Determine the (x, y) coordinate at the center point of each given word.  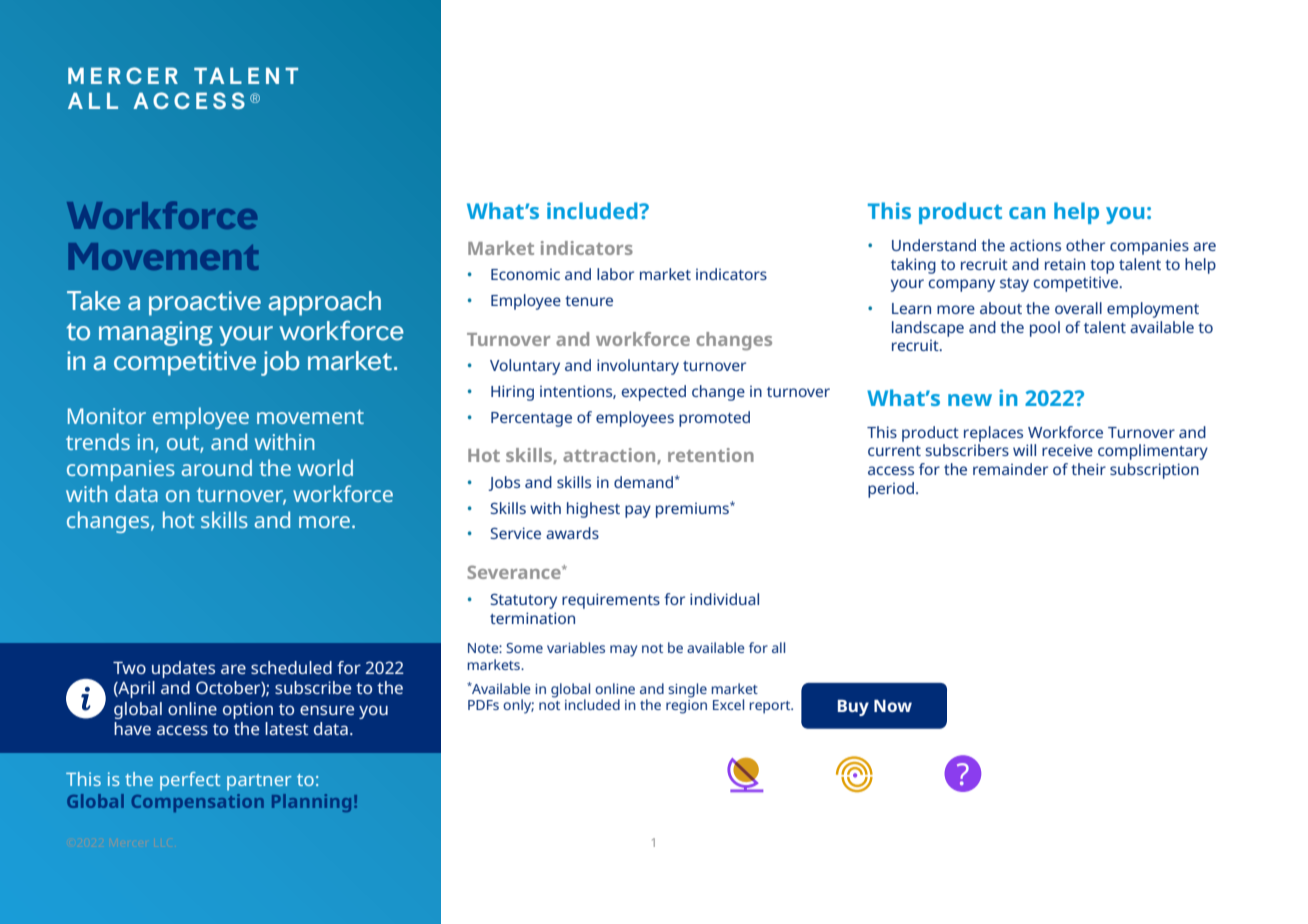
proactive (205, 303)
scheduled (291, 667)
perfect (190, 781)
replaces (993, 434)
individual (724, 599)
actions (1035, 245)
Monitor (107, 416)
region (686, 705)
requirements (611, 601)
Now (893, 706)
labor (615, 274)
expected (654, 393)
